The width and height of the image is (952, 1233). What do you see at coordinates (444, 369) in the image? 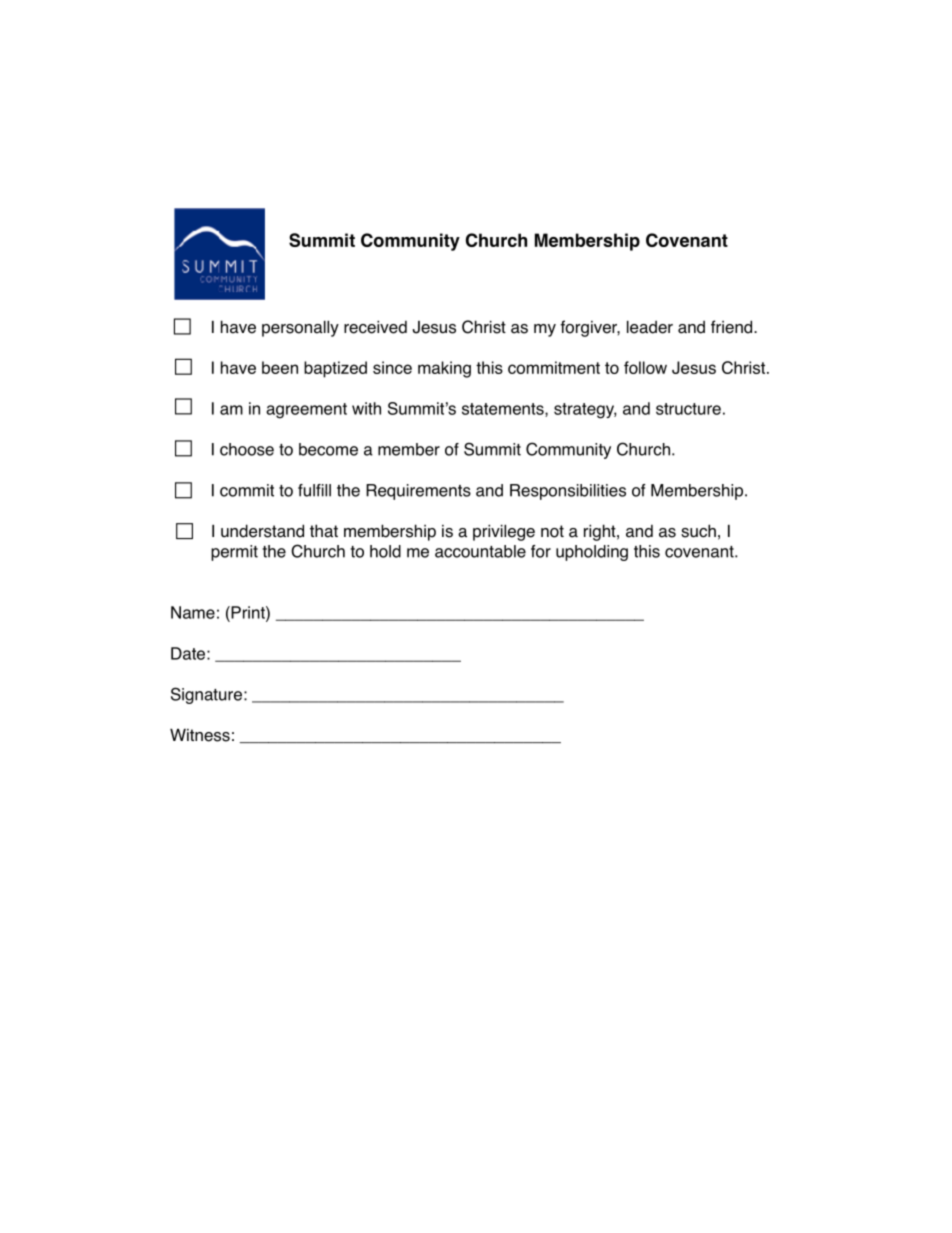
I see `making` at bounding box center [444, 369].
